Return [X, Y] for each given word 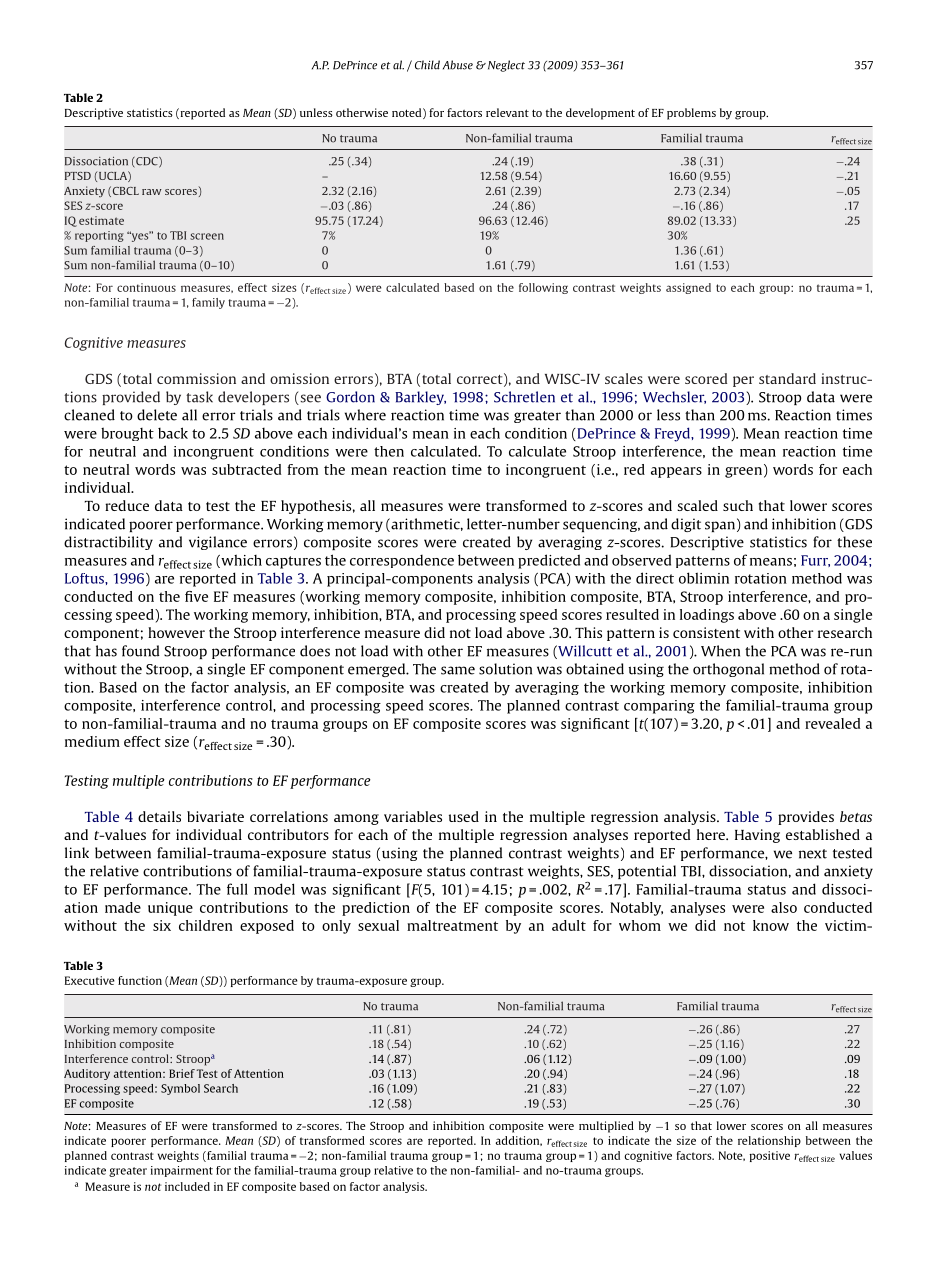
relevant [507, 112]
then [389, 451]
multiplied [606, 1127]
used [464, 816]
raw [152, 192]
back [173, 433]
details [159, 816]
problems [691, 114]
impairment [182, 1171]
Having [757, 836]
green [743, 472]
